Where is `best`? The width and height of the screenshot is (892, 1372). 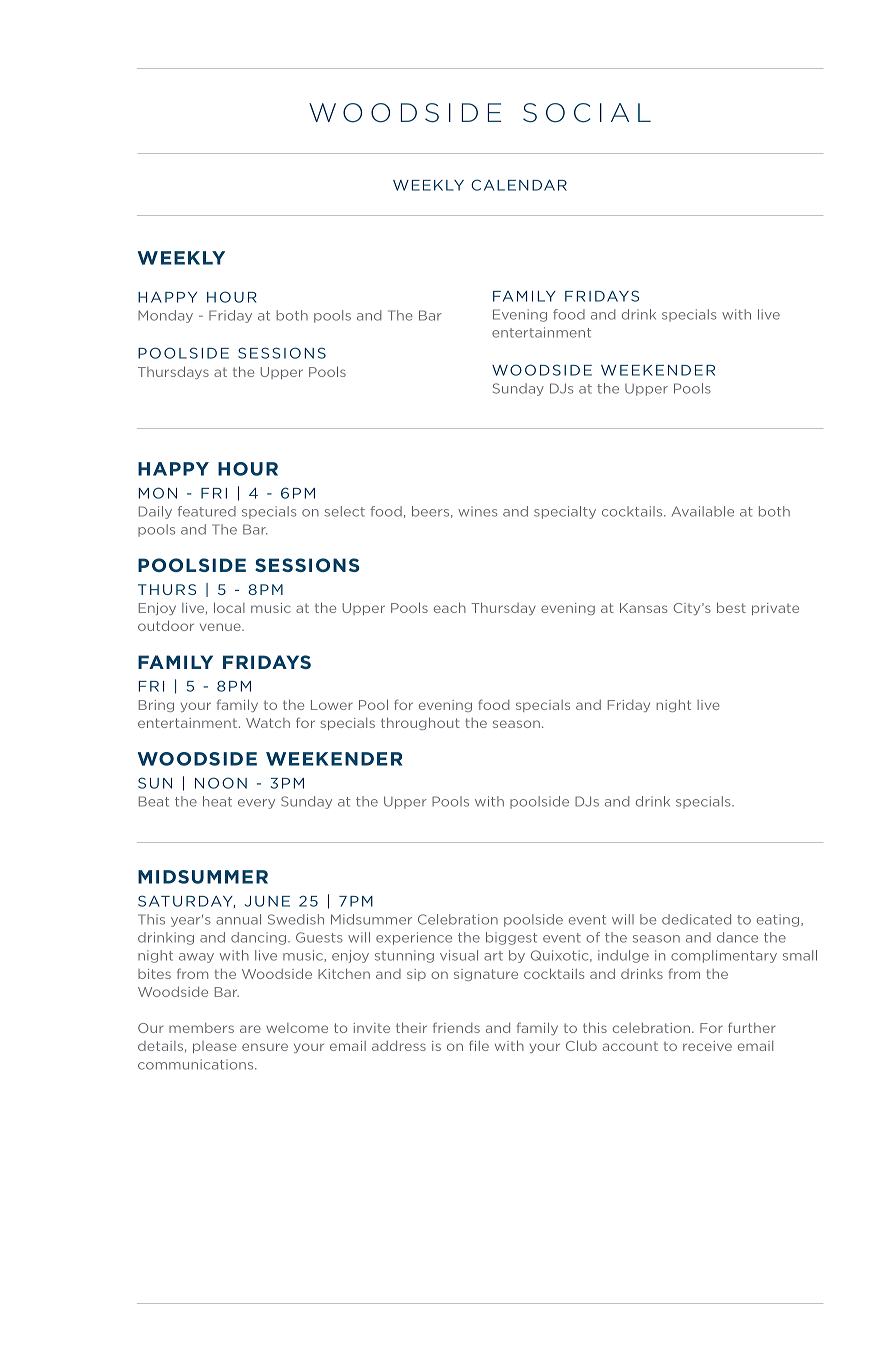
best is located at coordinates (731, 607).
